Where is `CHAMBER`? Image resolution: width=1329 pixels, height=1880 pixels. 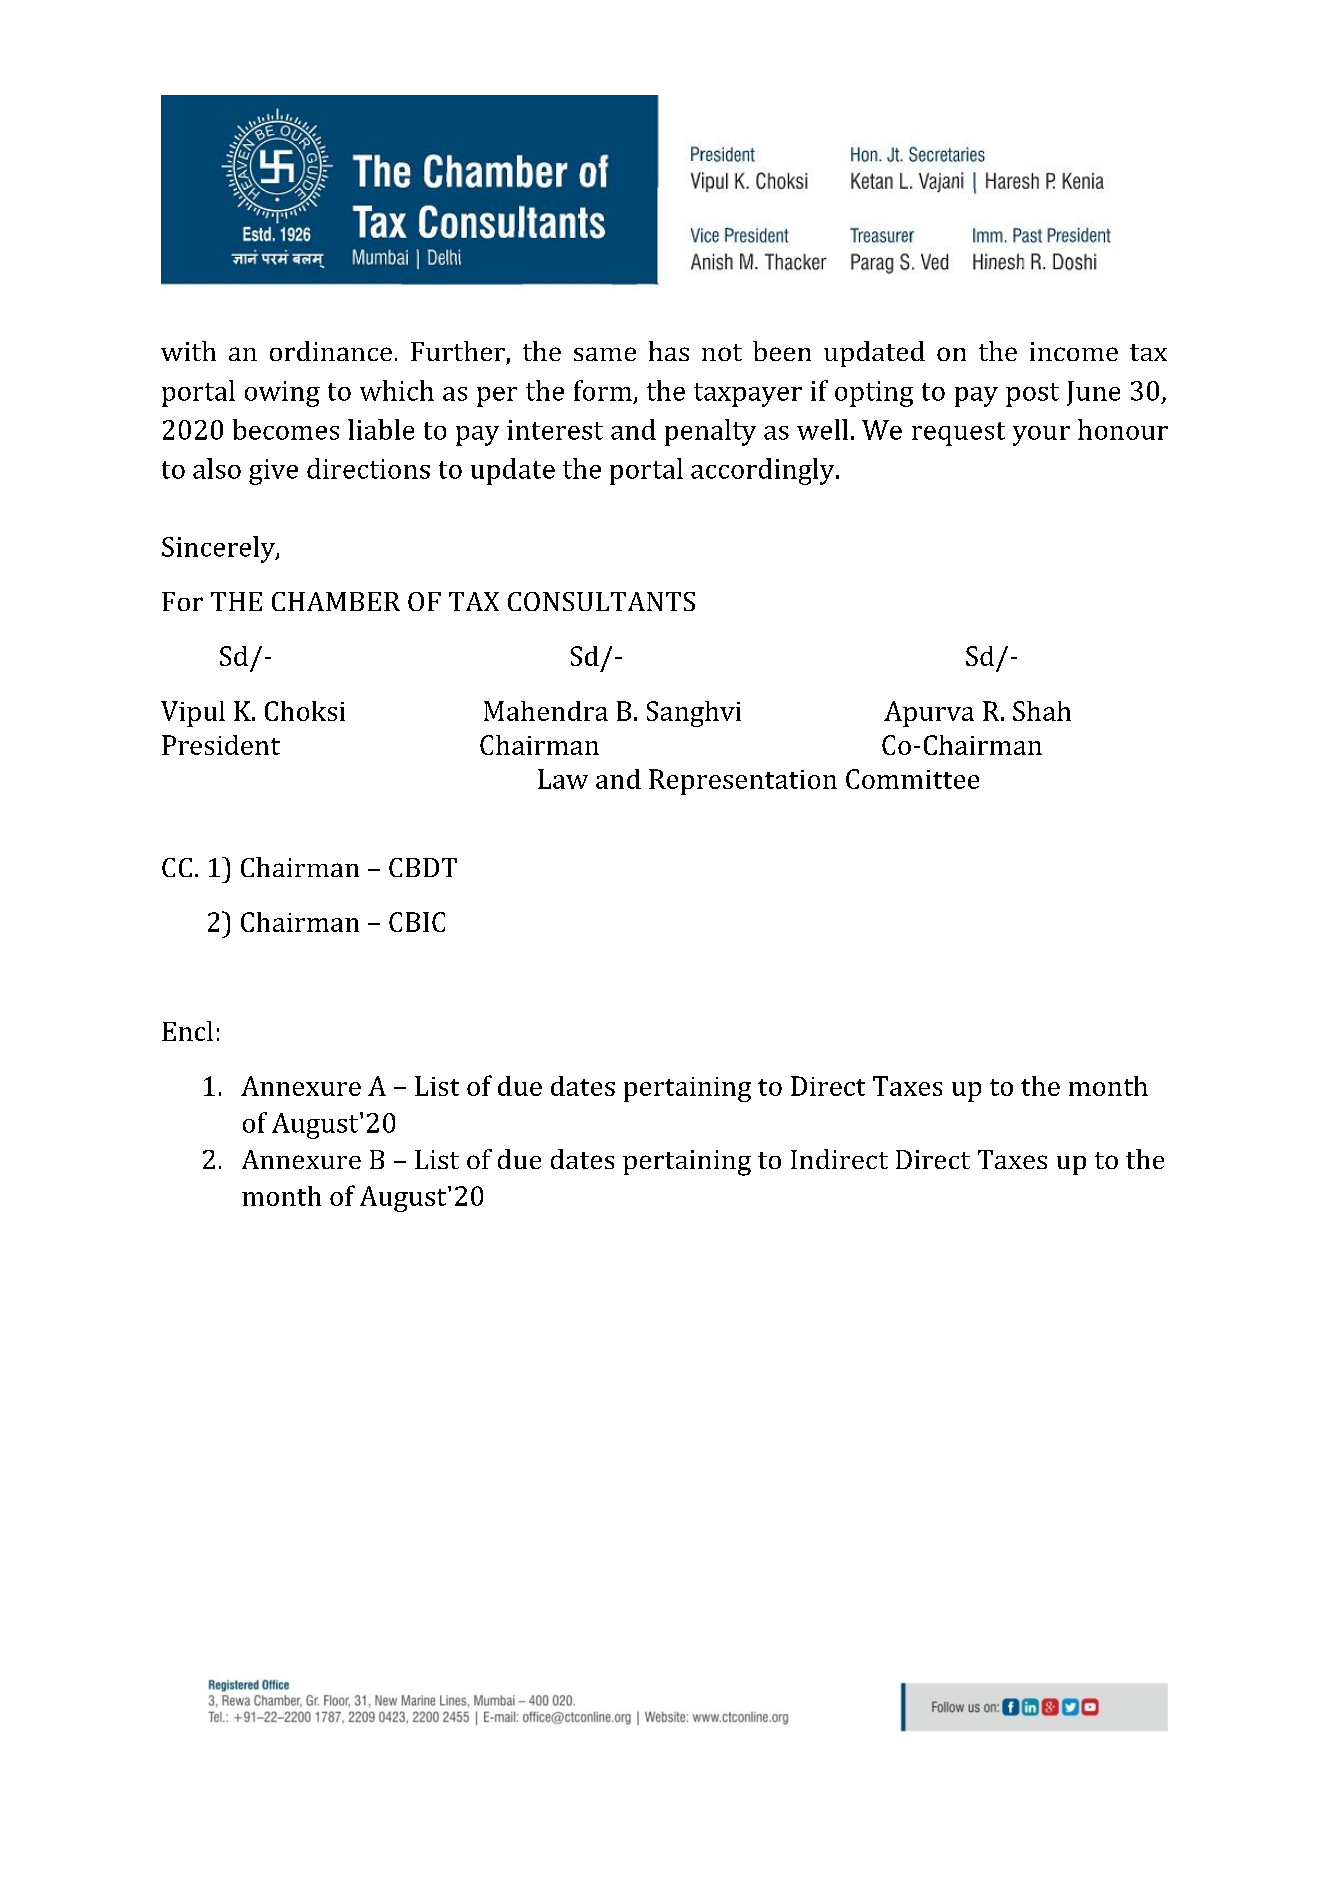 CHAMBER is located at coordinates (336, 601).
